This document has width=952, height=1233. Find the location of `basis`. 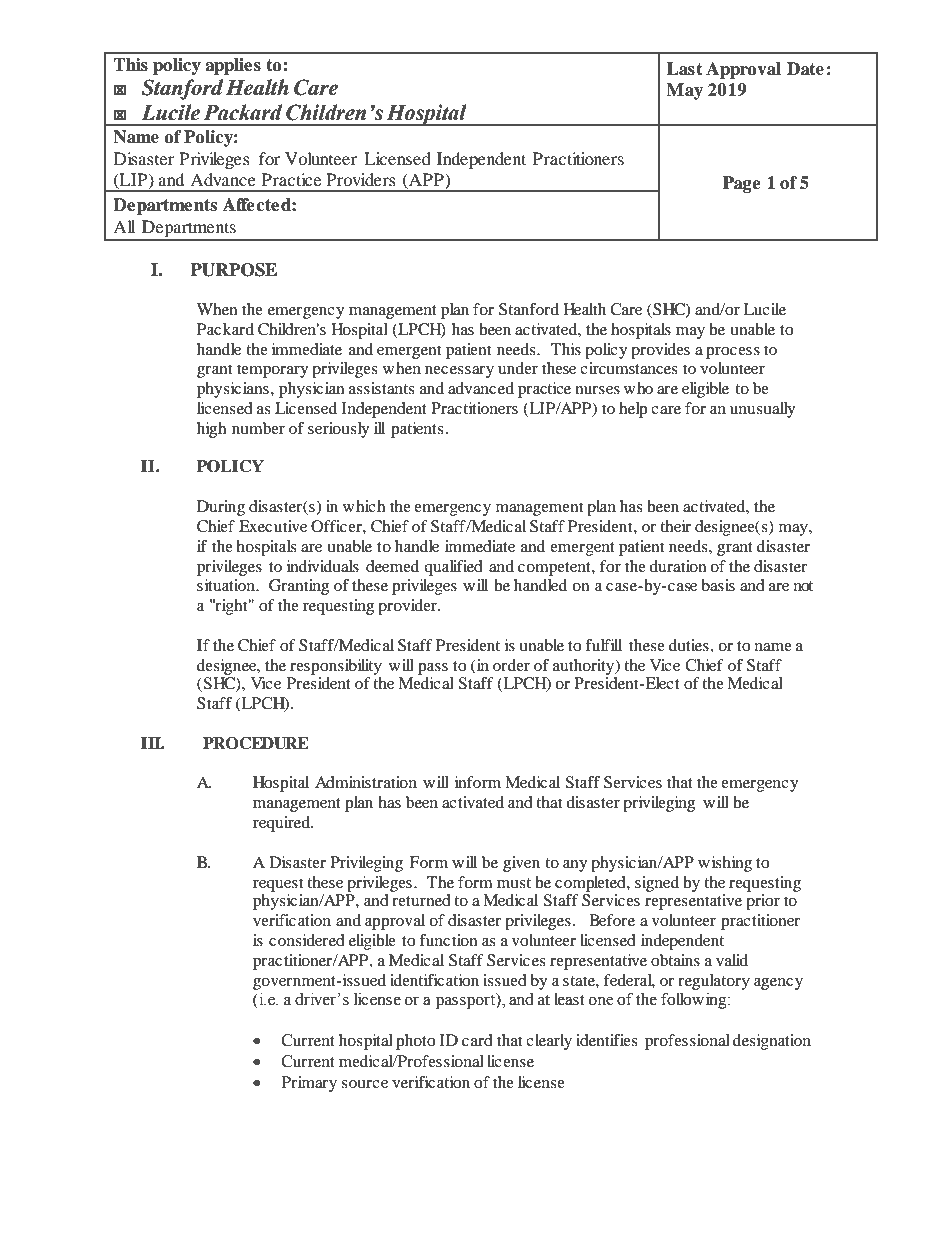

basis is located at coordinates (718, 585).
